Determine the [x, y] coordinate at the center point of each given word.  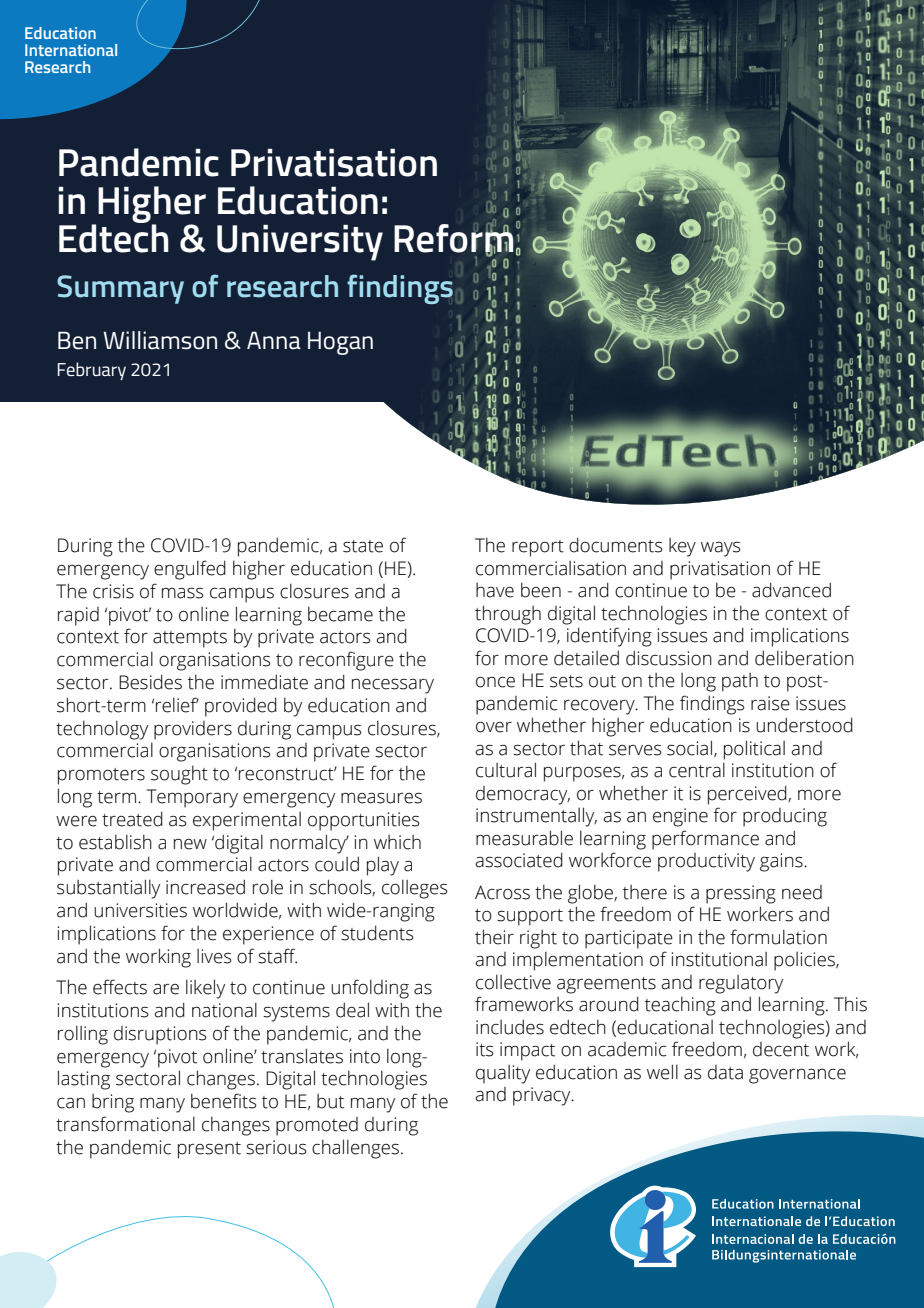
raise [770, 703]
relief [177, 705]
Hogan [340, 343]
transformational [125, 1124]
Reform [454, 238]
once [495, 682]
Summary [120, 289]
